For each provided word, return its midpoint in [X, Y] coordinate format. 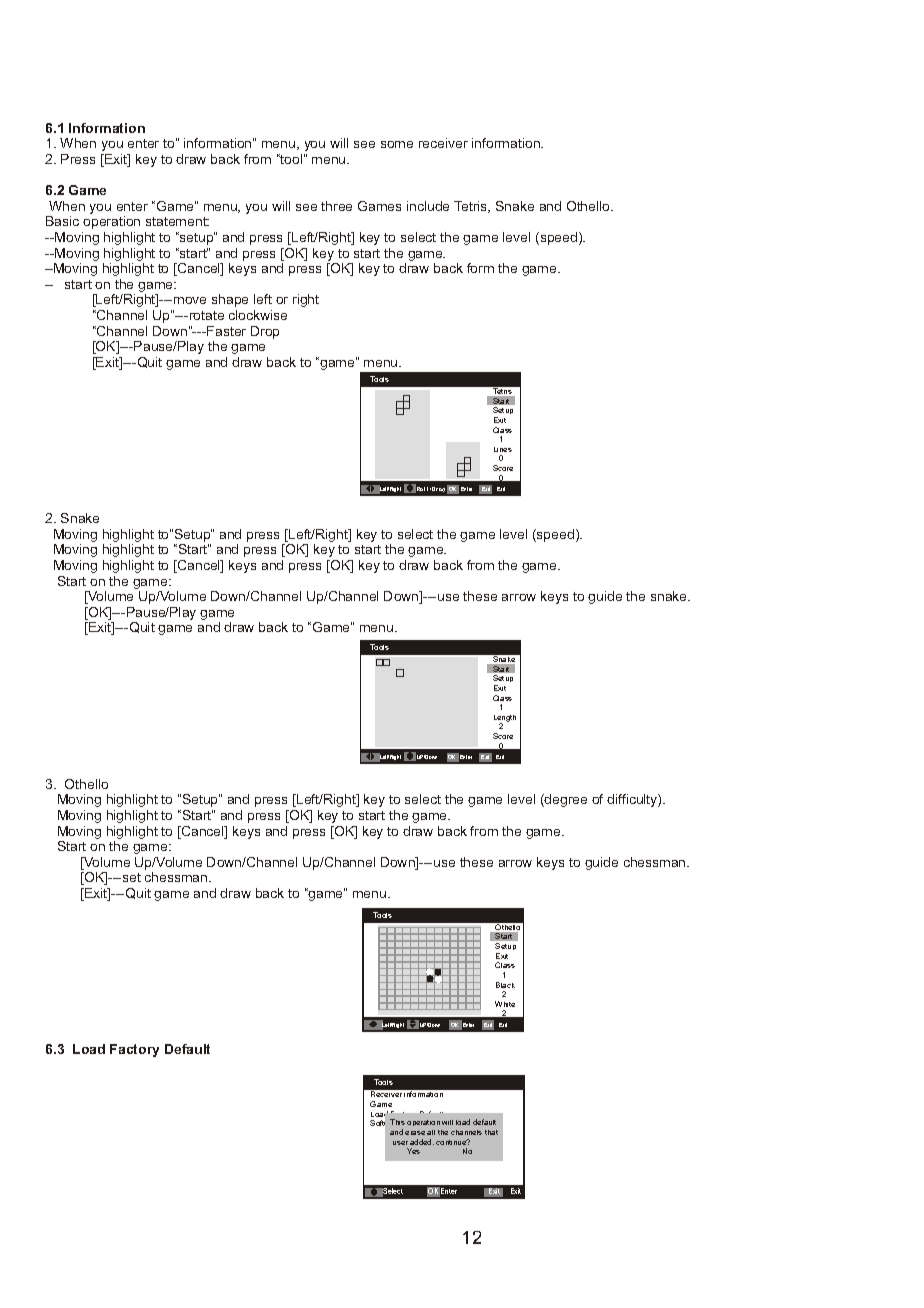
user [400, 1143]
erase [415, 1133]
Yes [413, 1151]
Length [505, 719]
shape [230, 300]
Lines [503, 449]
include [428, 206]
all [431, 1132]
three [336, 206]
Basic [62, 221]
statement [177, 221]
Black [505, 985]
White [505, 1004]
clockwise [258, 315]
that [491, 1132]
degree [565, 800]
